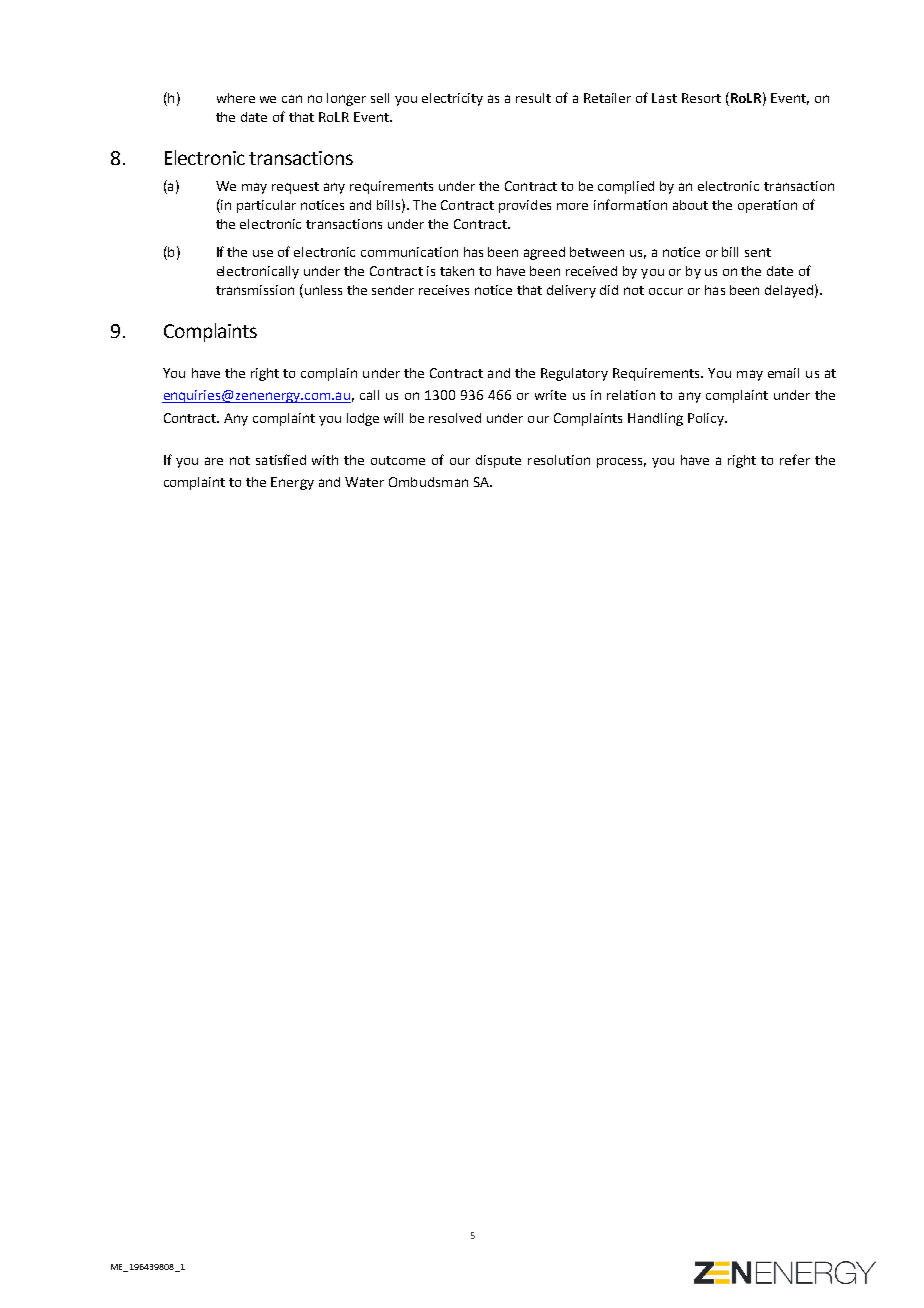 The image size is (924, 1308). What do you see at coordinates (701, 98) in the image?
I see `Resort` at bounding box center [701, 98].
